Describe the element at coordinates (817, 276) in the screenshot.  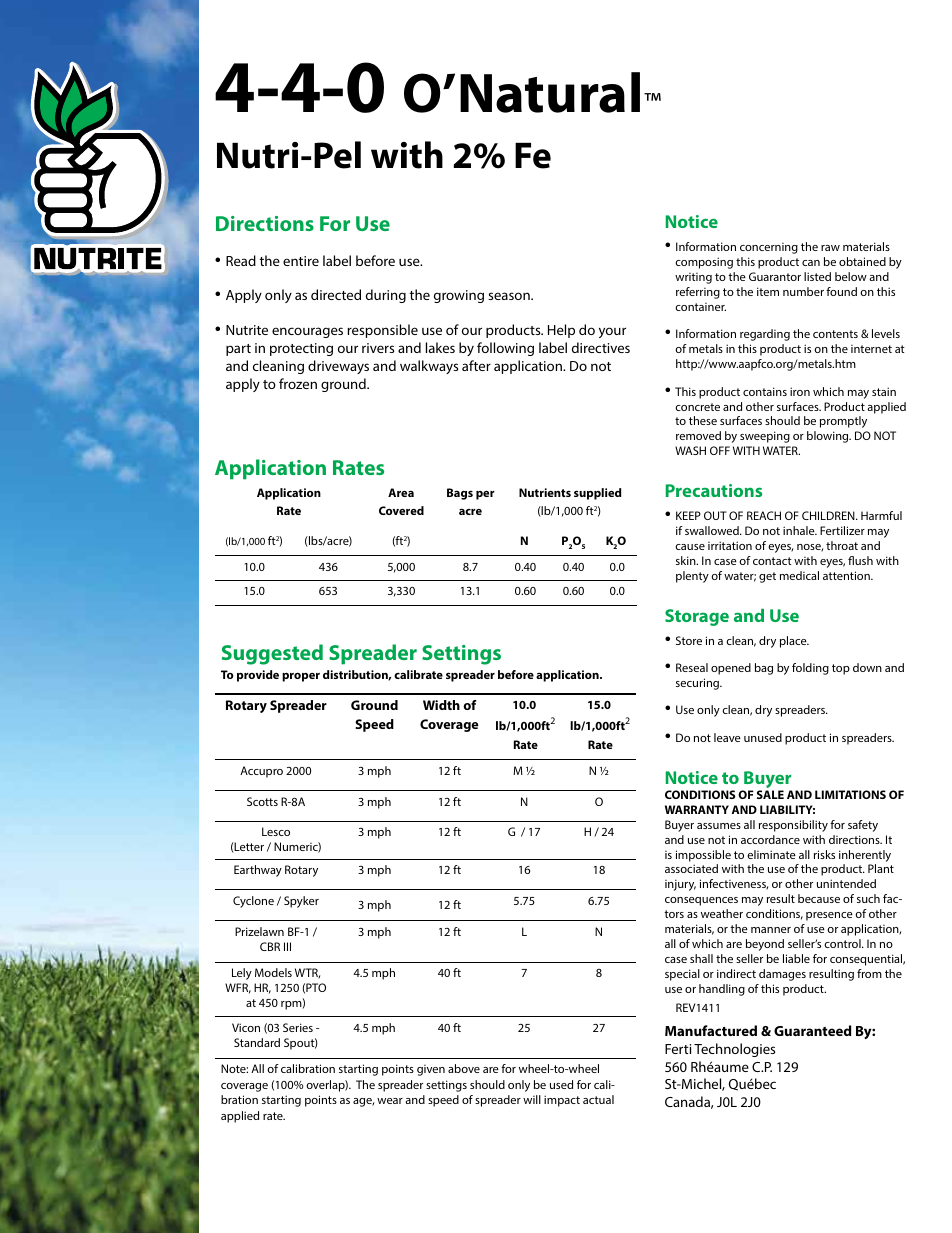
I see `listed` at that location.
